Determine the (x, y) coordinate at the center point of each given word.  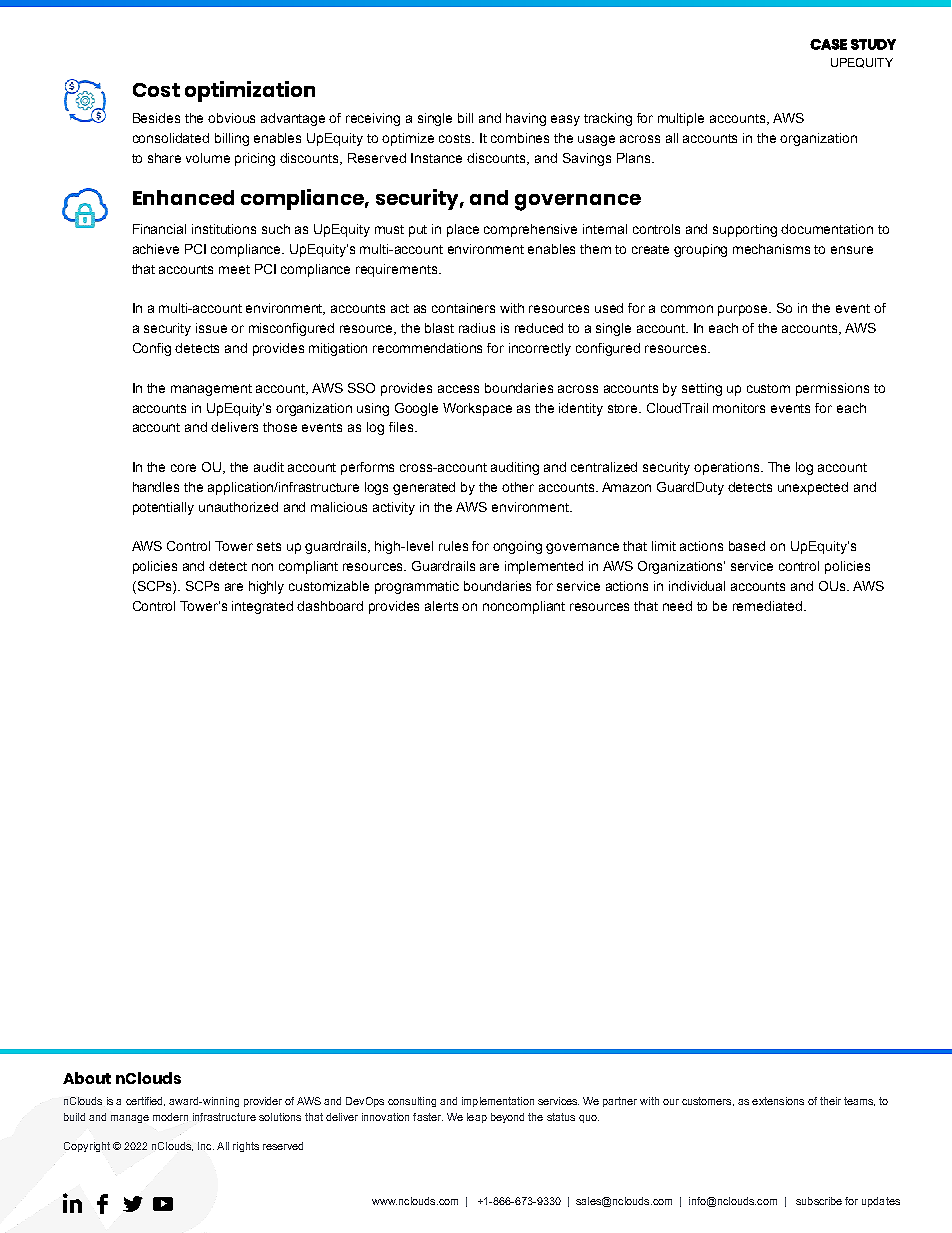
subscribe (819, 1201)
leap (477, 1118)
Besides (156, 118)
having (526, 119)
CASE (828, 44)
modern (170, 1117)
